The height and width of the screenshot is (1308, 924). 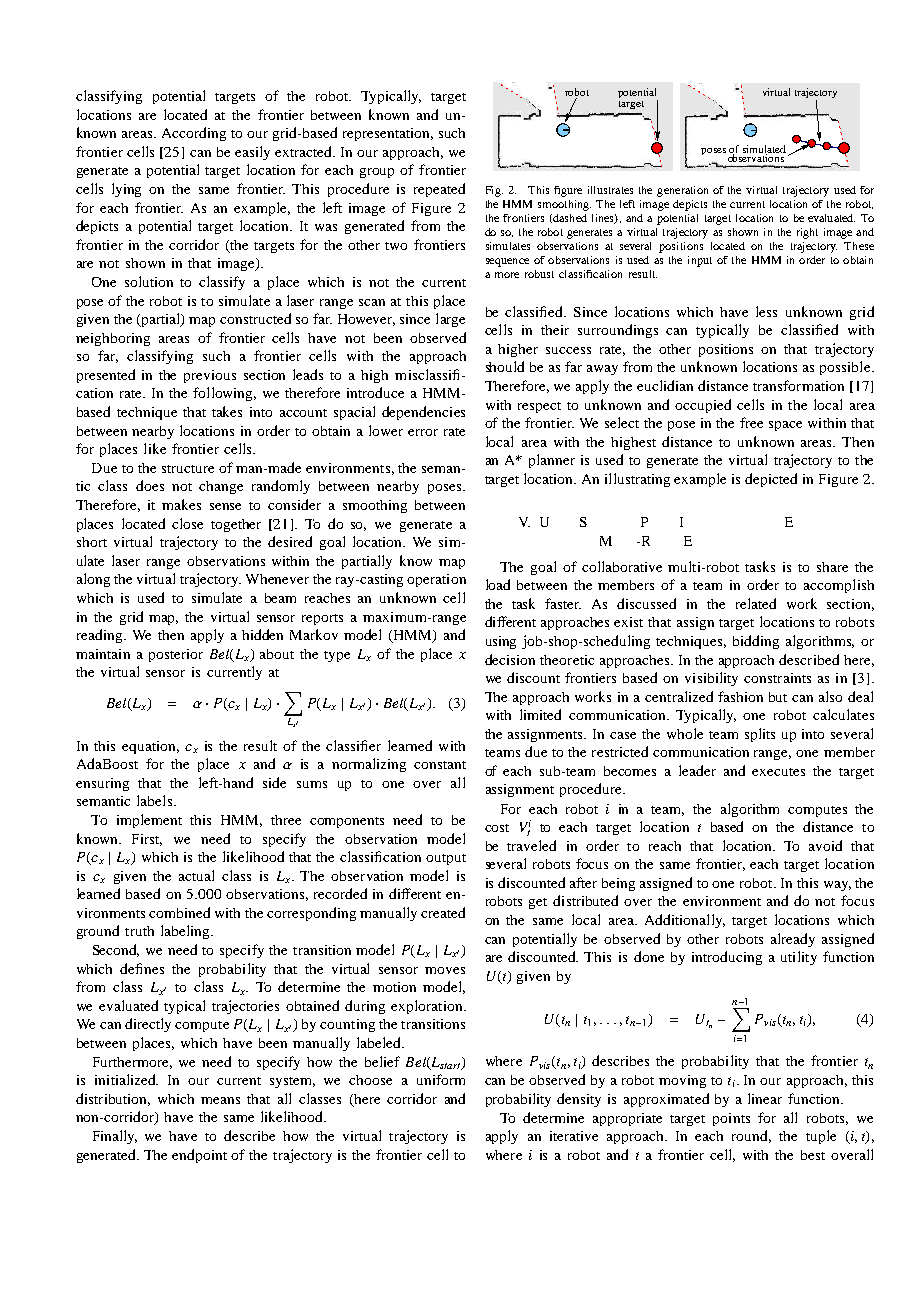 I want to click on According, so click(x=194, y=134).
